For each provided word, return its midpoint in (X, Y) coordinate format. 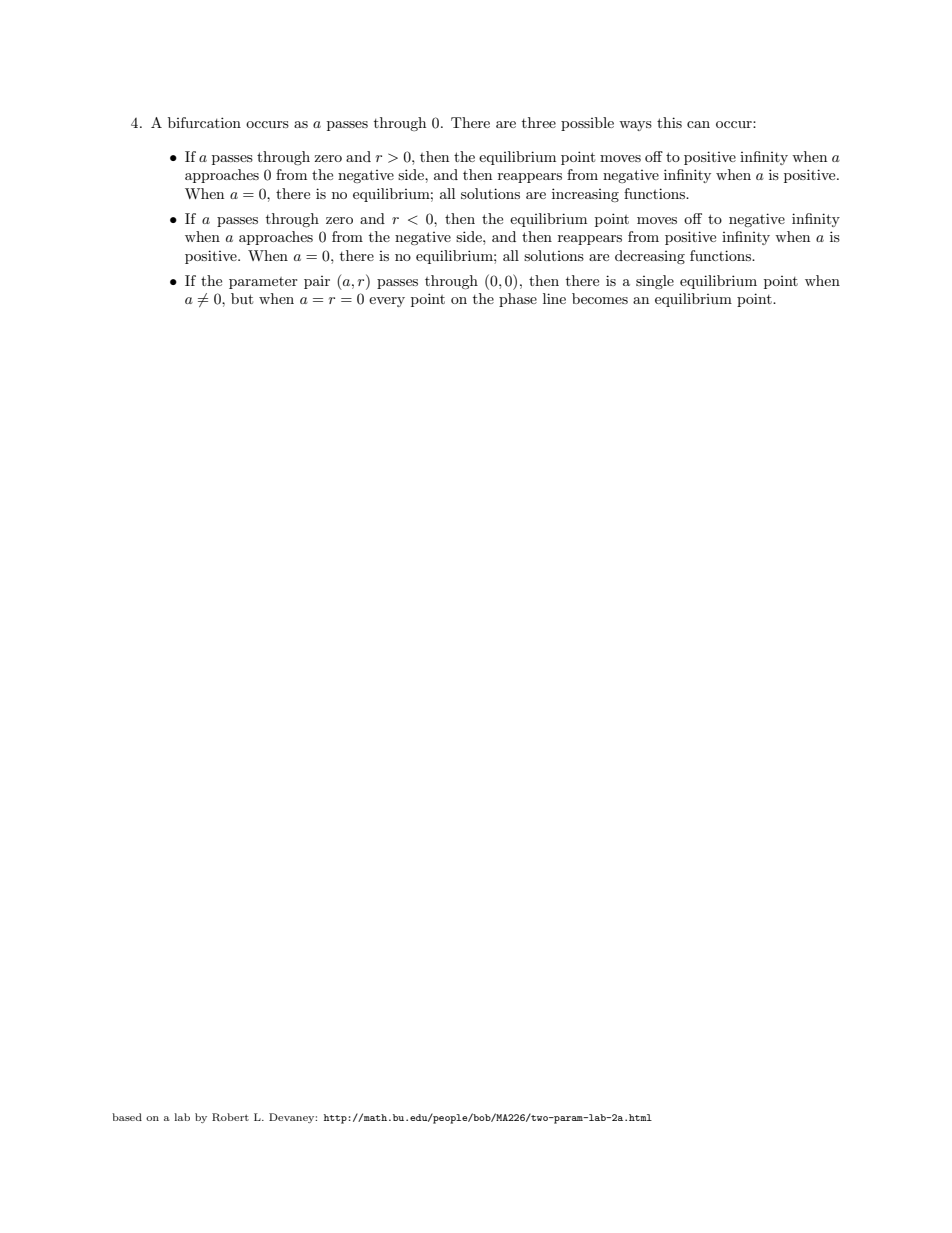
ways (635, 126)
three (539, 122)
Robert (230, 1117)
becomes (600, 298)
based (127, 1117)
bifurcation (204, 122)
